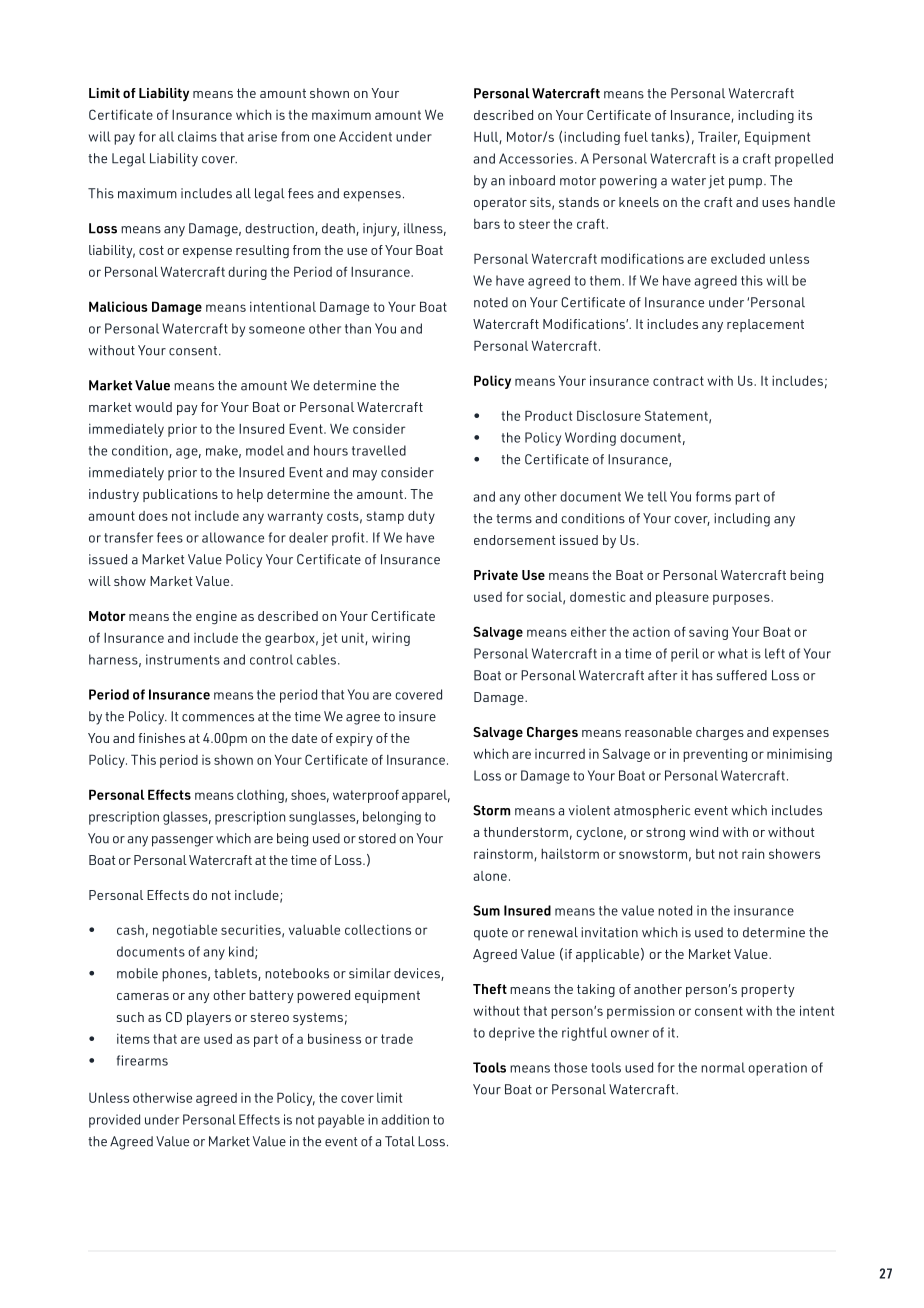  Describe the element at coordinates (183, 841) in the document. I see `passenger` at that location.
